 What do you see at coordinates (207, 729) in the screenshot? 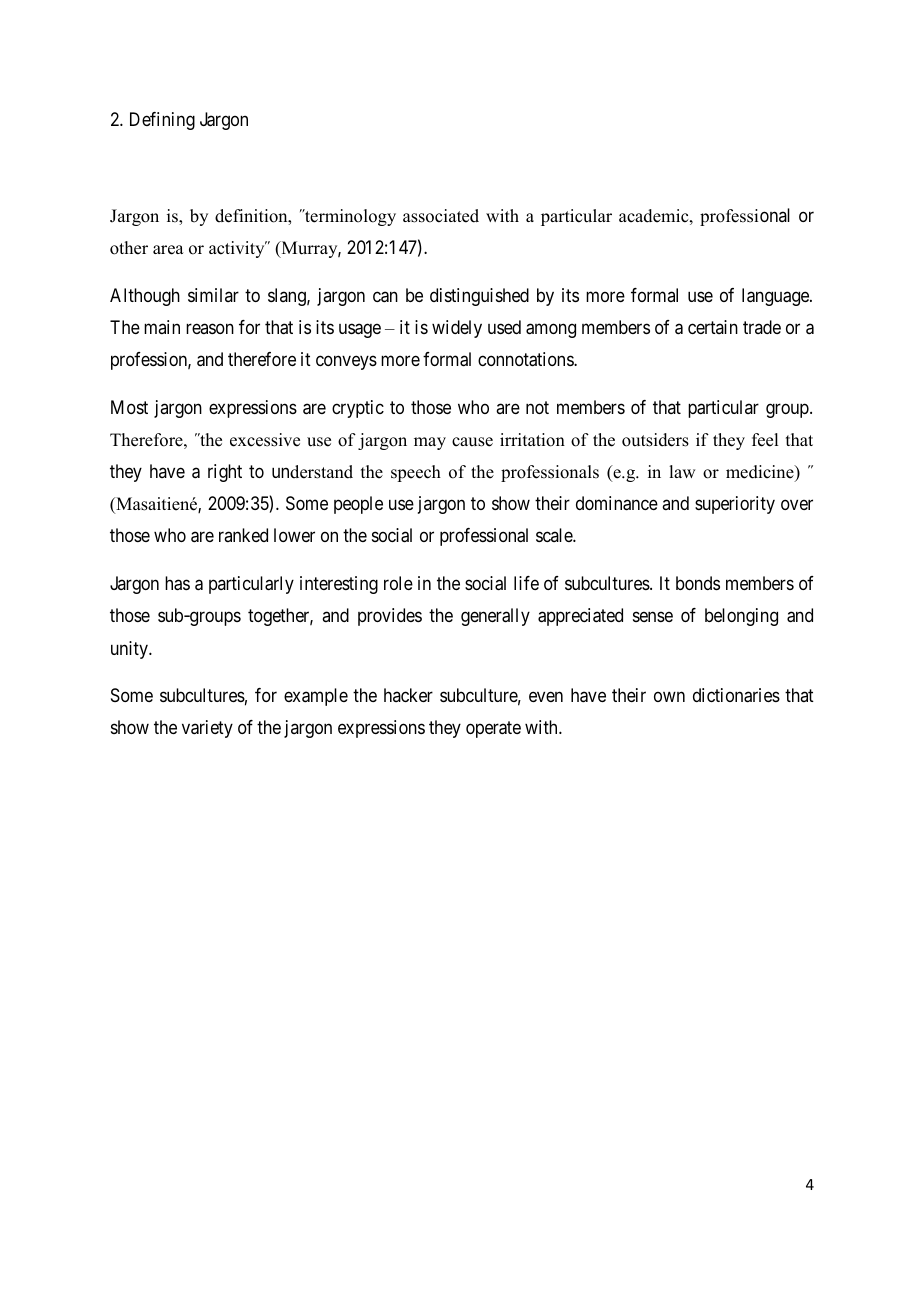
I see `variety` at bounding box center [207, 729].
